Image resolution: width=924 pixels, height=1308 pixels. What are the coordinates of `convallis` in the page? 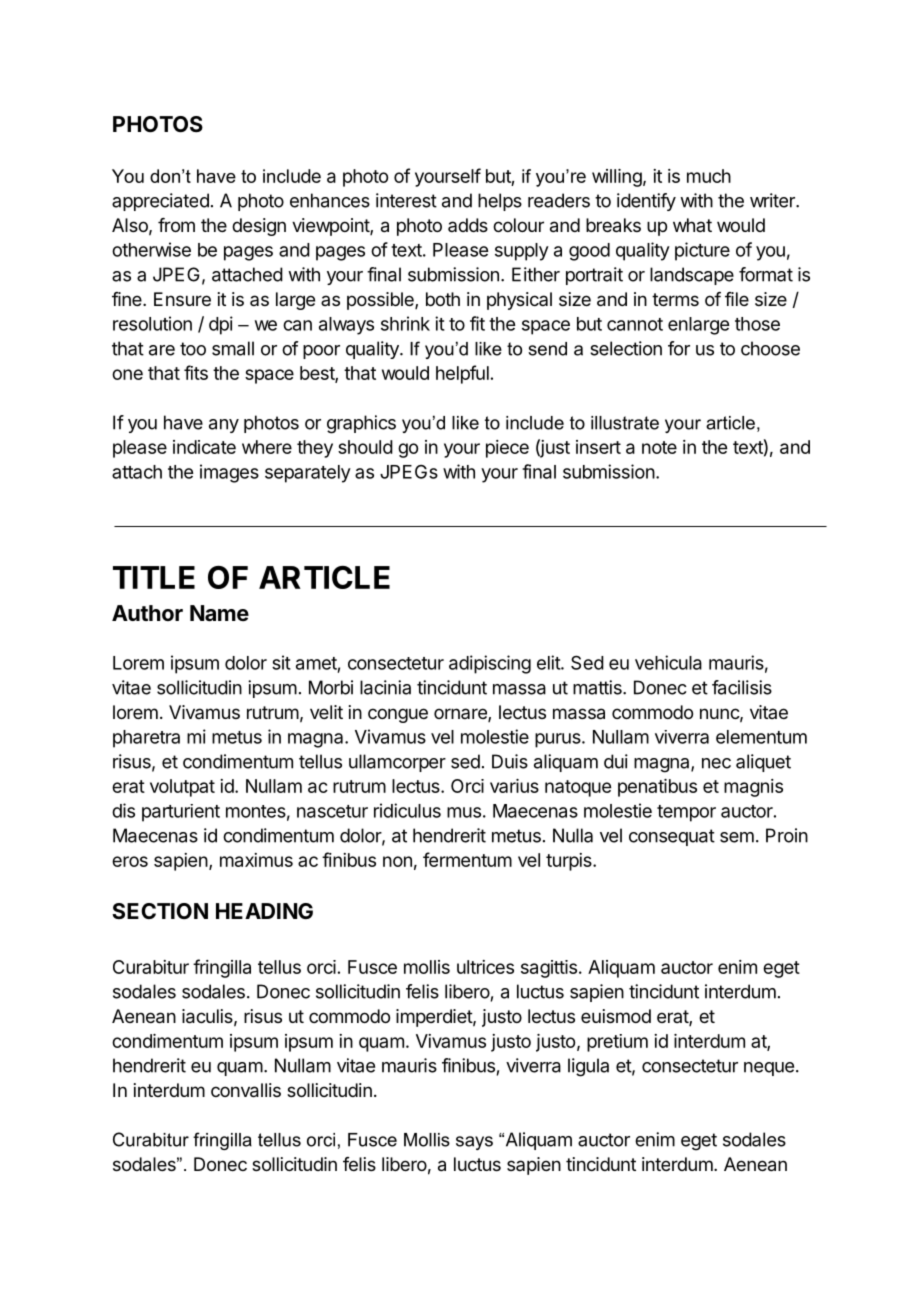 It's located at (246, 1090).
